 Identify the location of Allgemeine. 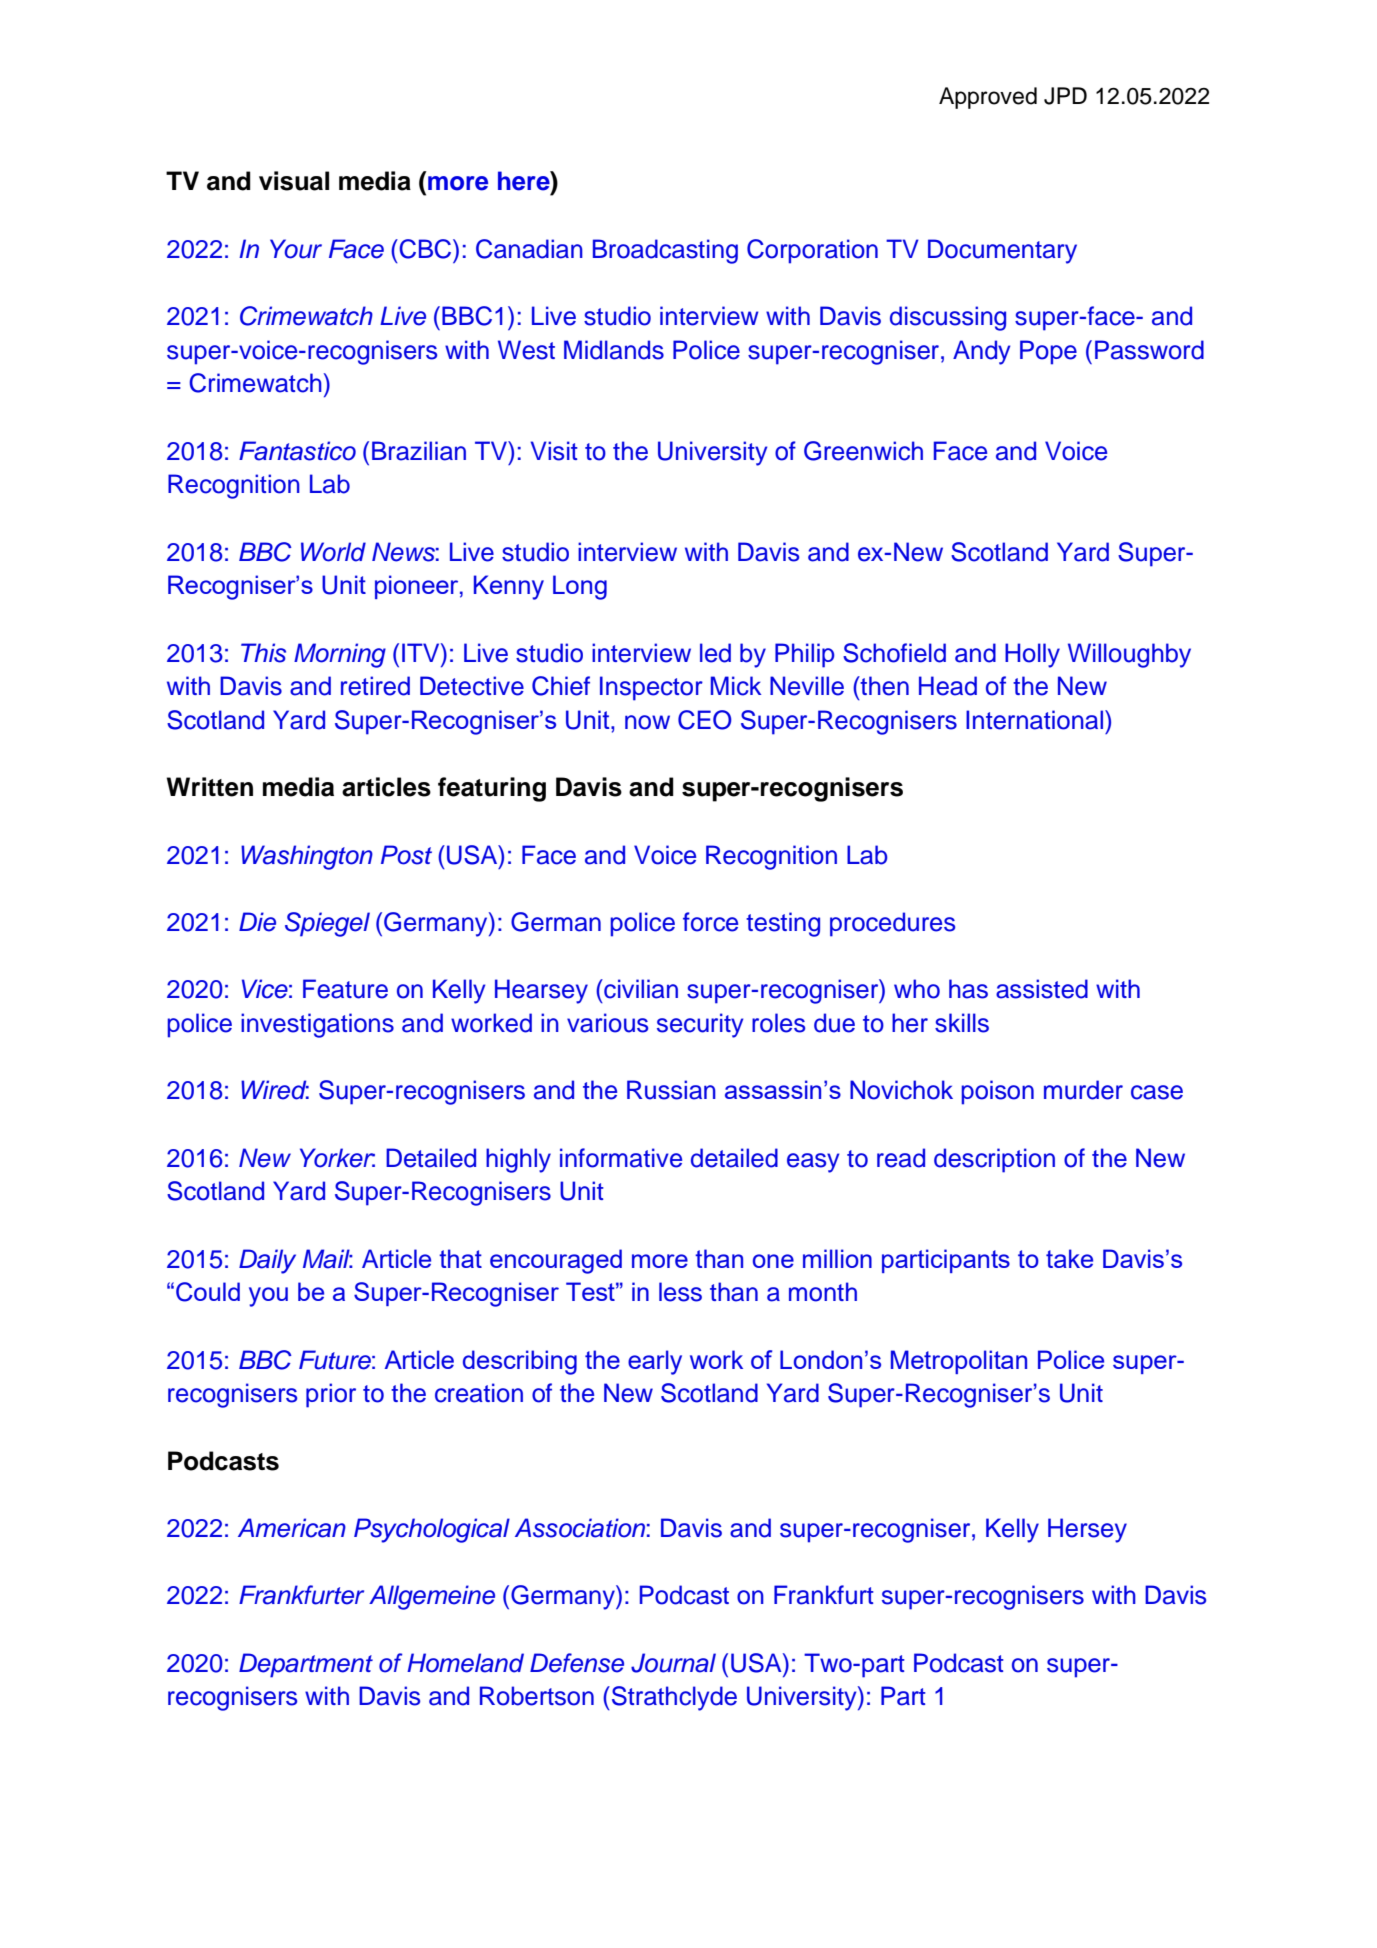
(432, 1597).
